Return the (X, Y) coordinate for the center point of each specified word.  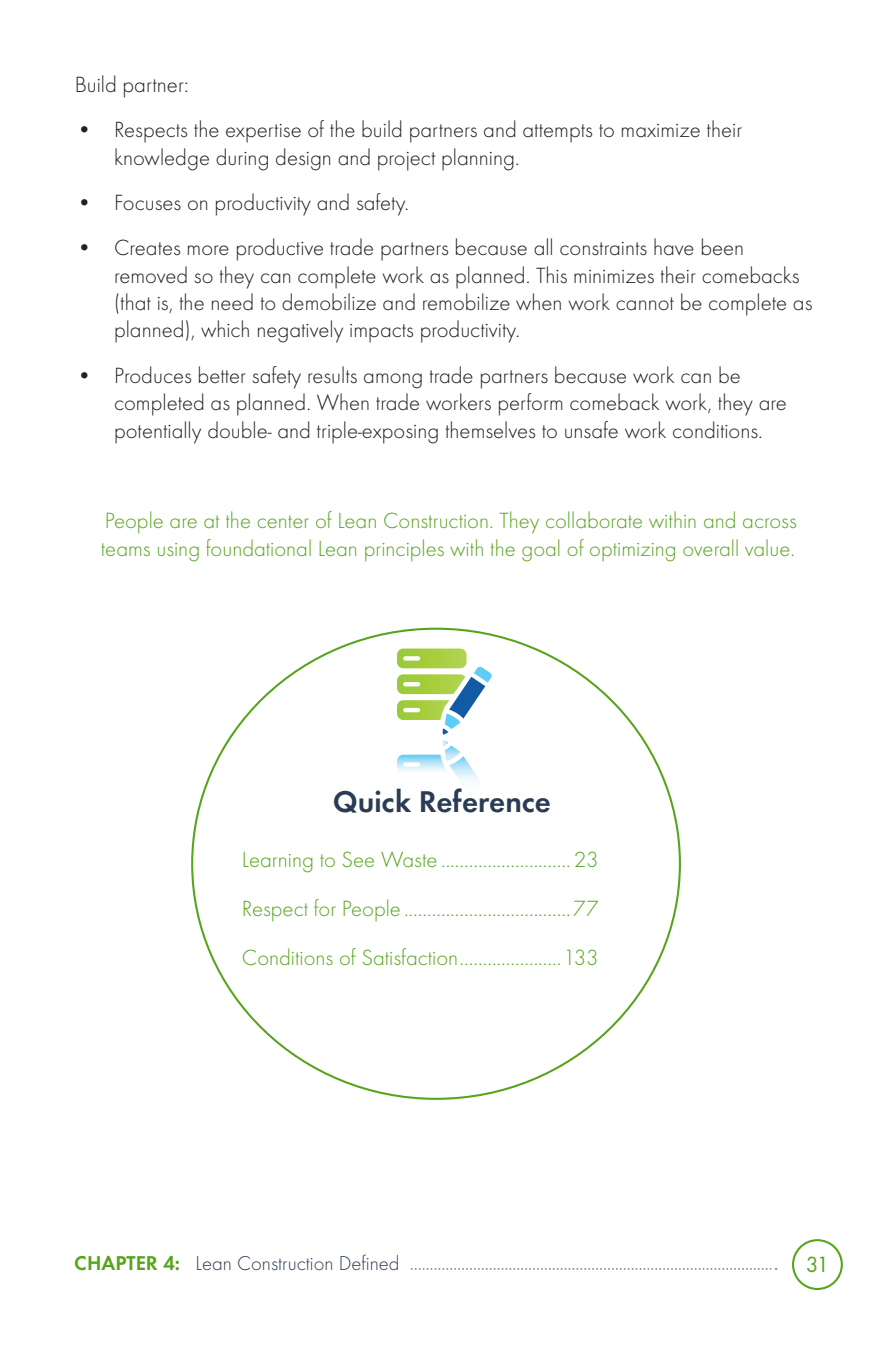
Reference (485, 800)
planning (478, 159)
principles (404, 550)
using (178, 552)
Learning (278, 862)
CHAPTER (116, 1263)
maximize (661, 131)
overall (710, 547)
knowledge (162, 159)
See (358, 859)
